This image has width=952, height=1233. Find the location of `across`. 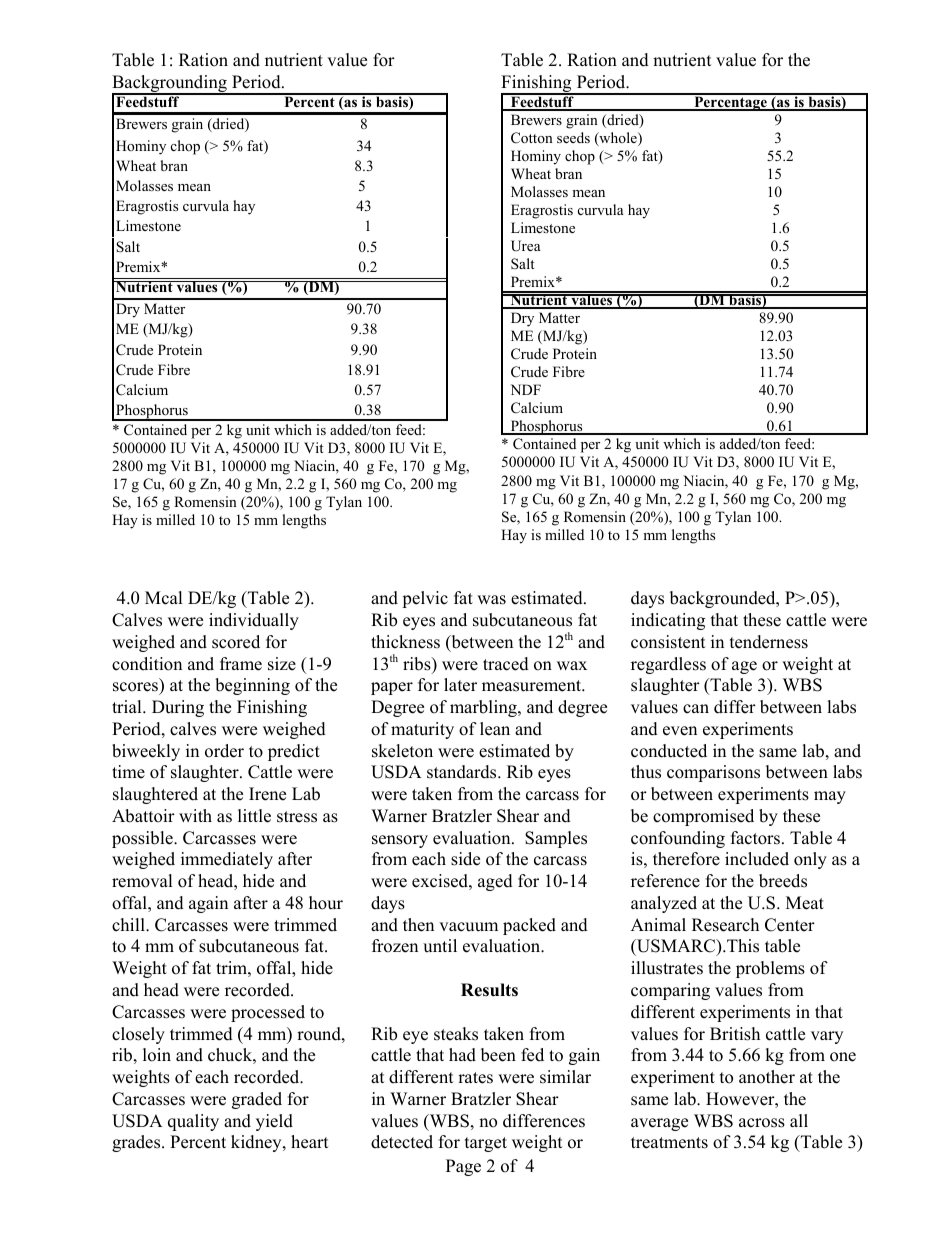

across is located at coordinates (762, 1123).
